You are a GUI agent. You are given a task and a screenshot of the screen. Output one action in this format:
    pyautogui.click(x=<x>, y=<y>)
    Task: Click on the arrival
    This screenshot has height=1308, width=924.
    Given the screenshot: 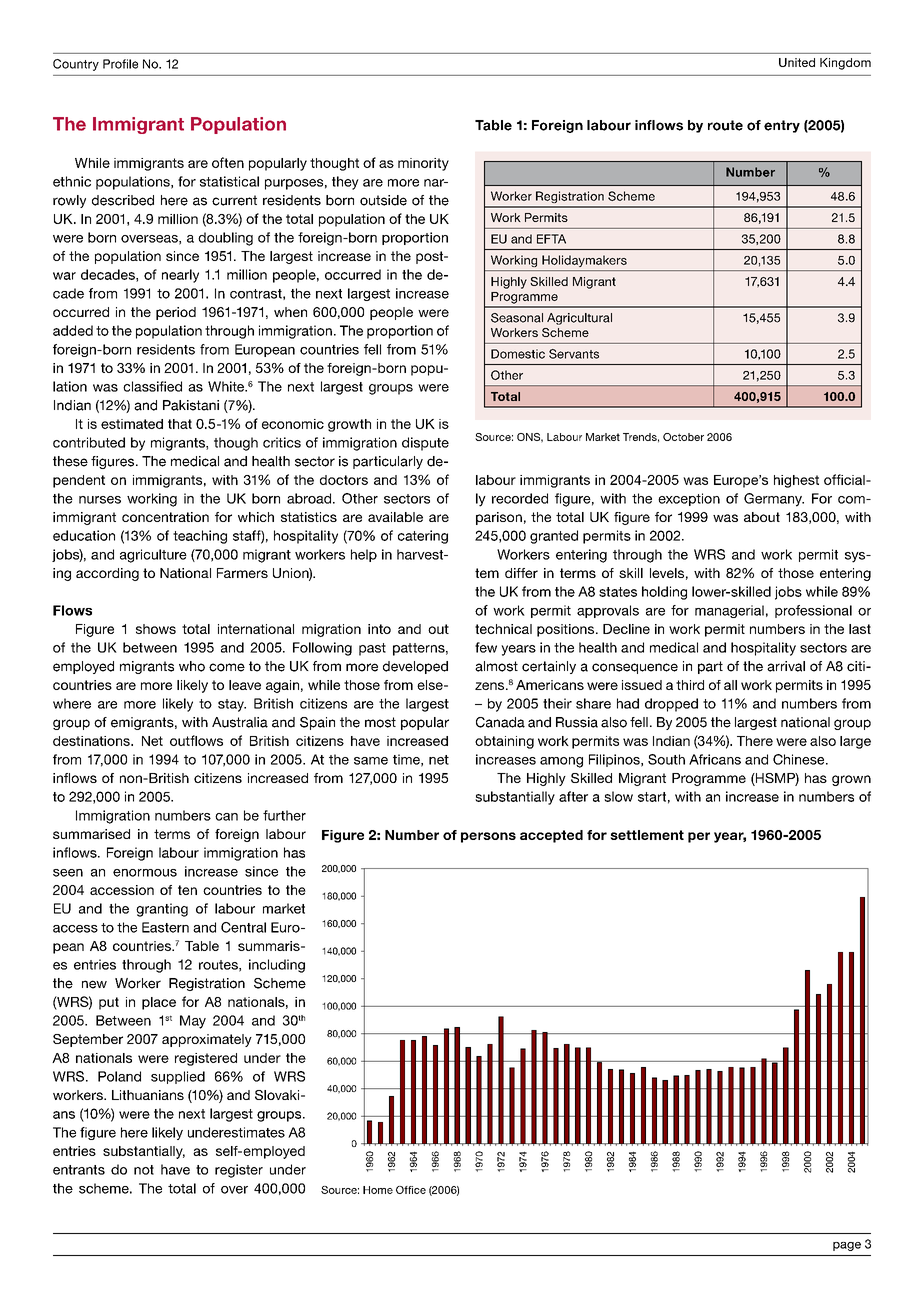 What is the action you would take?
    pyautogui.click(x=786, y=666)
